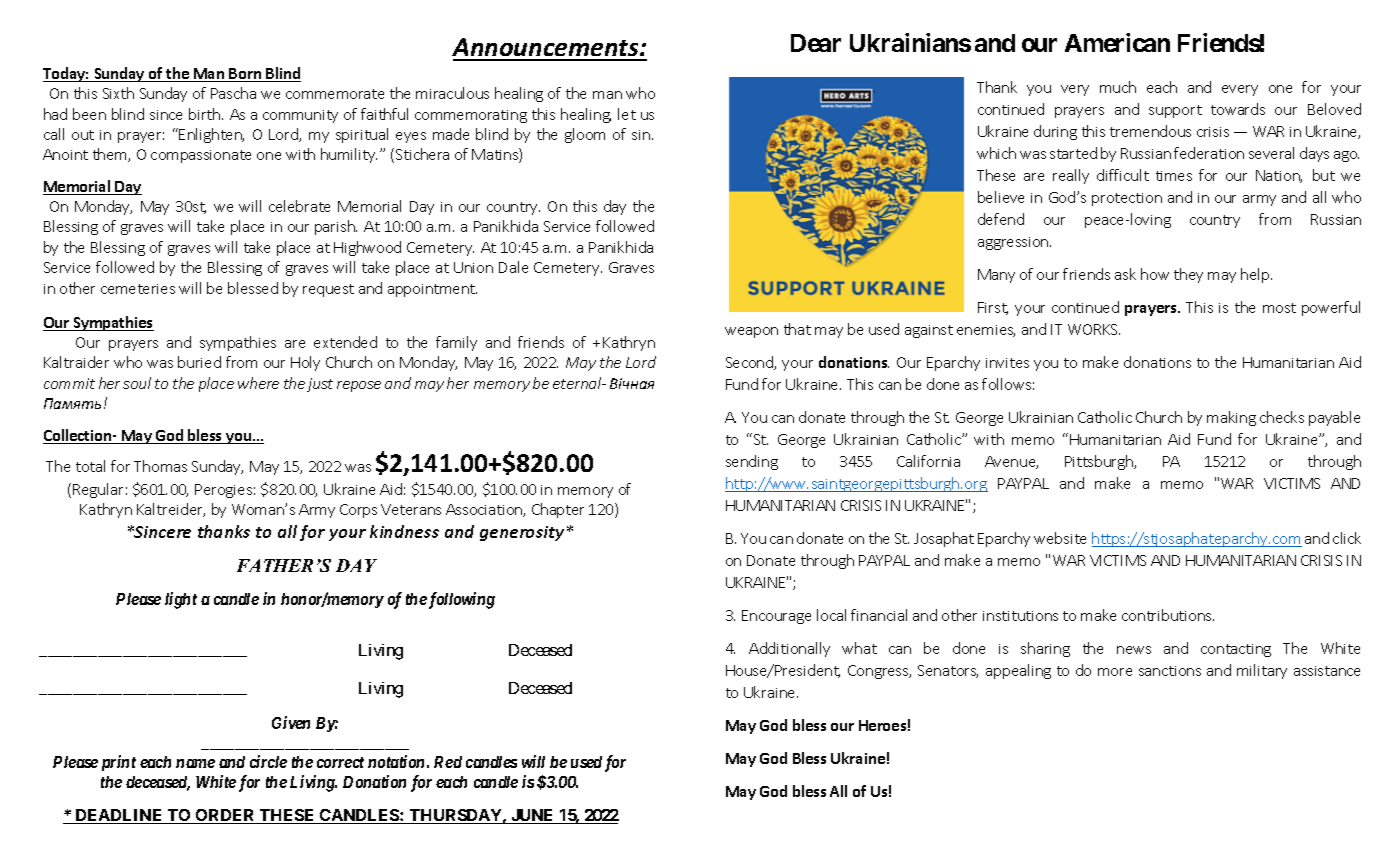 The height and width of the screenshot is (850, 1400). I want to click on parish, so click(336, 227).
